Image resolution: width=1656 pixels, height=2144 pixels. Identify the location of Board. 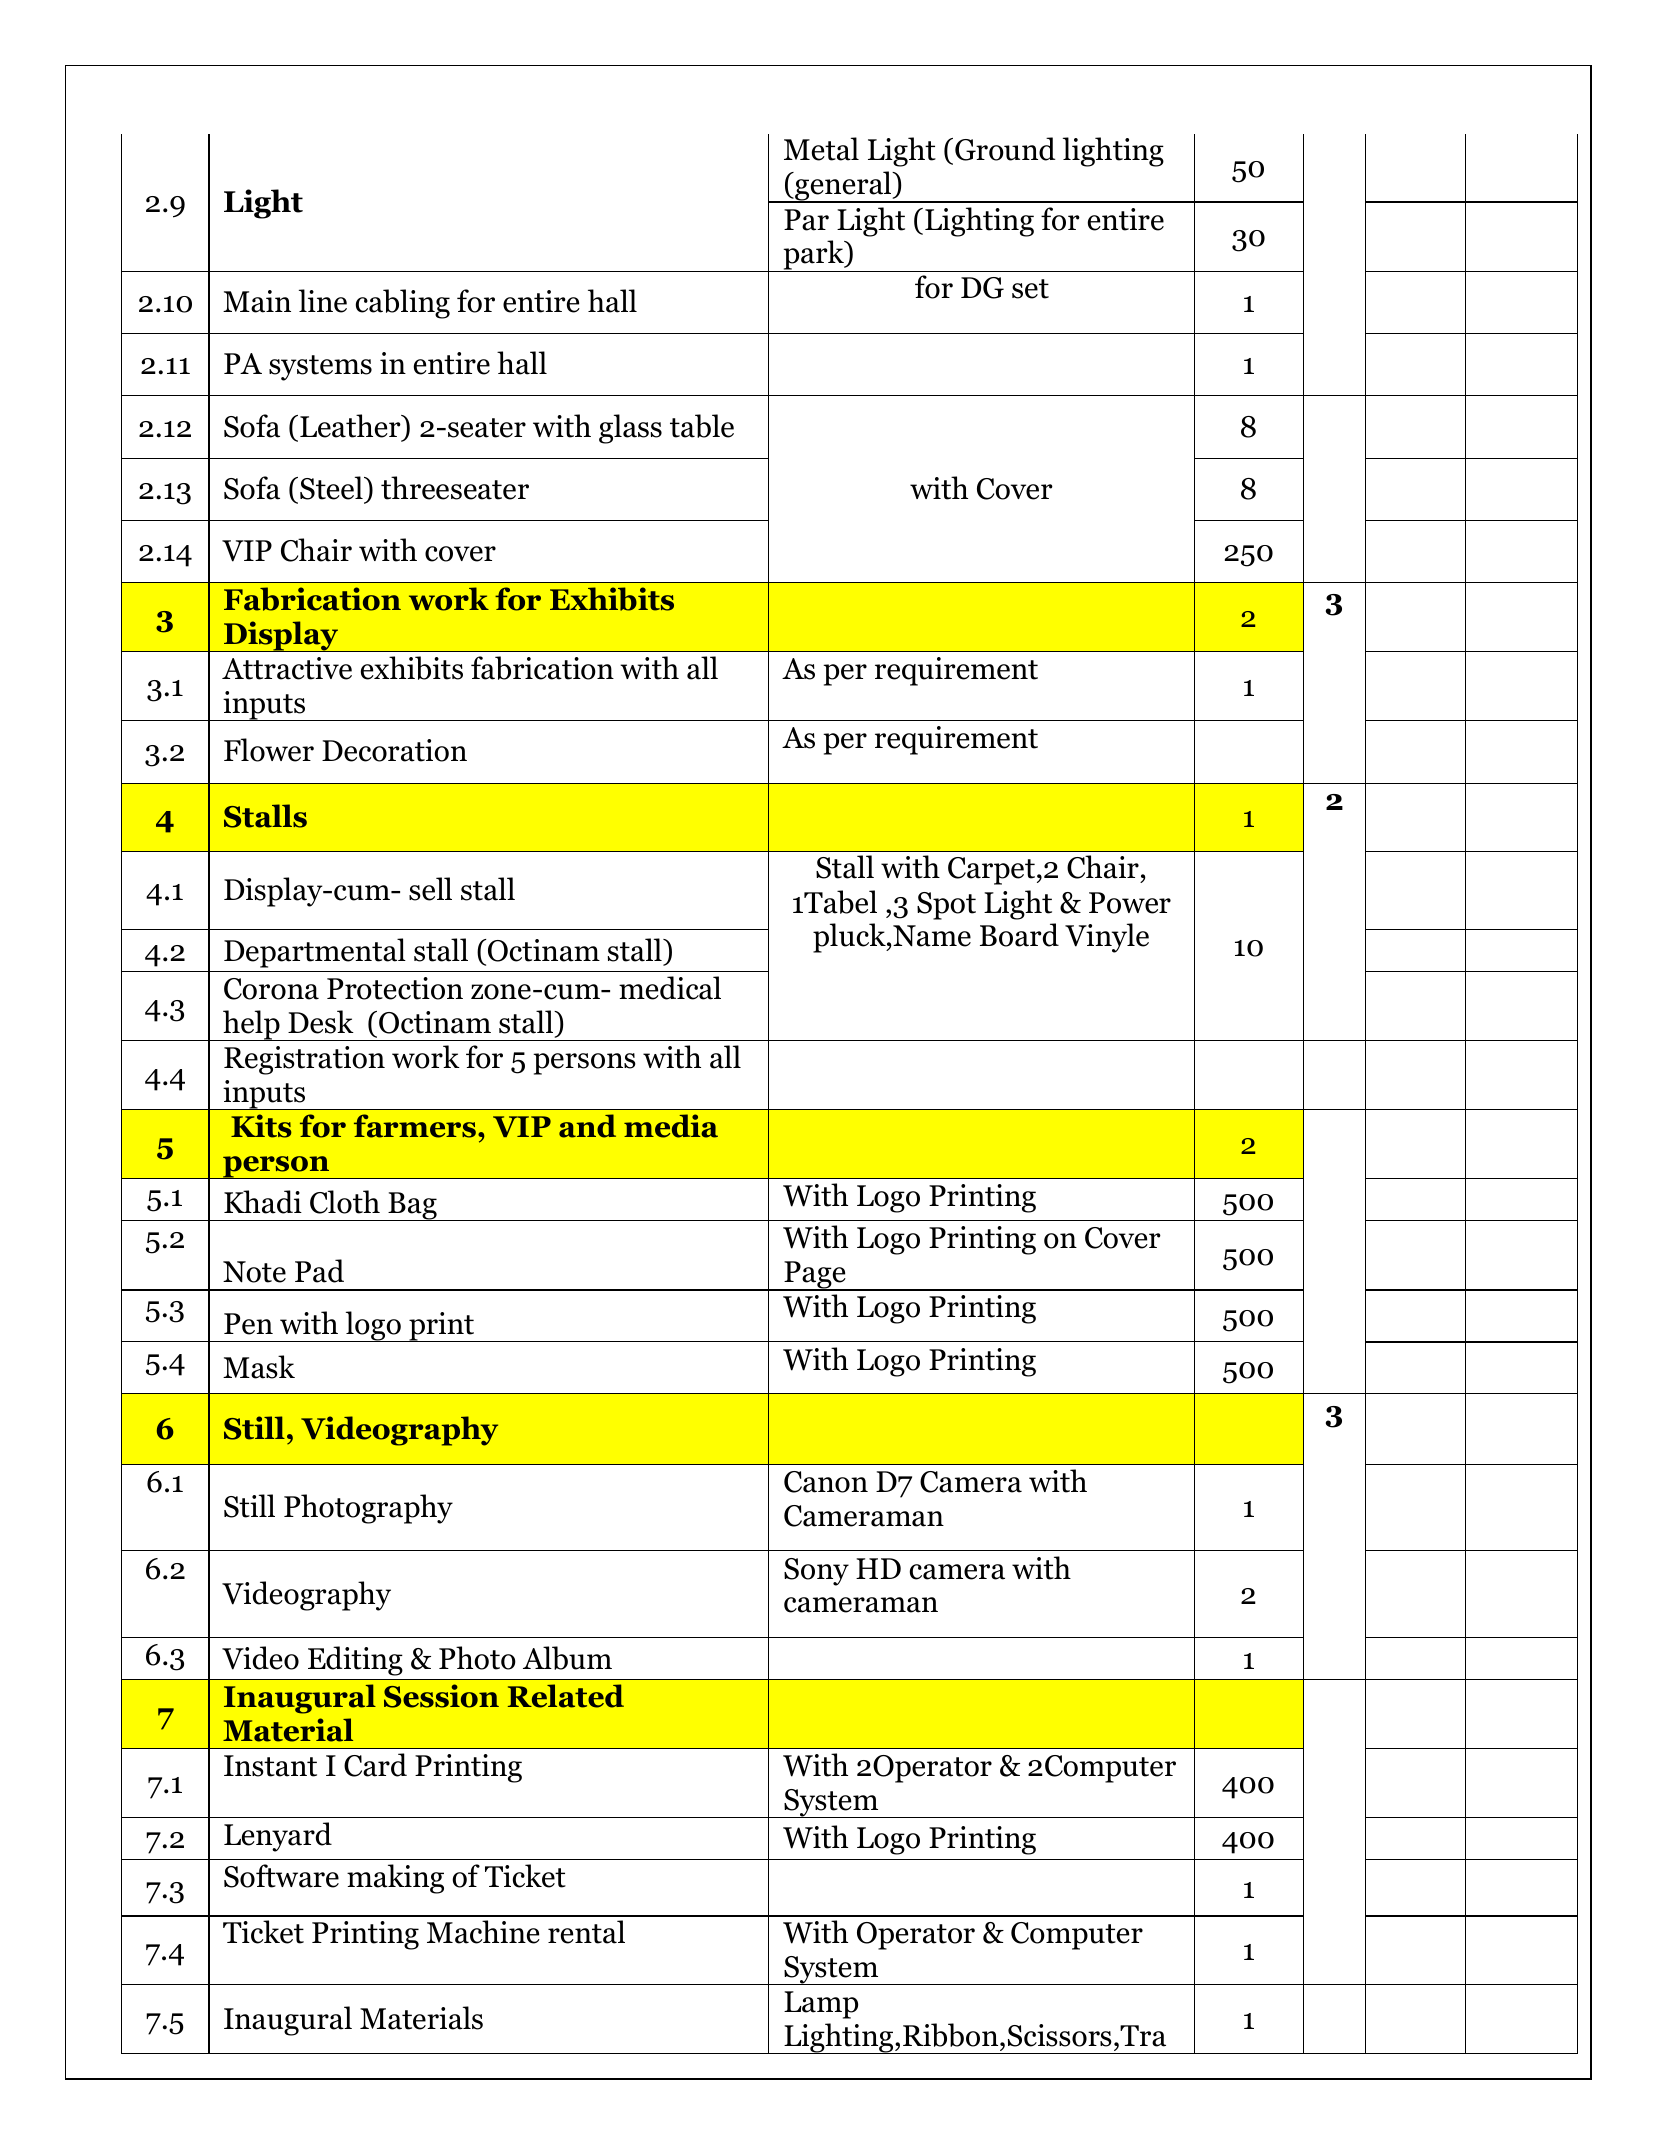
(1019, 935).
